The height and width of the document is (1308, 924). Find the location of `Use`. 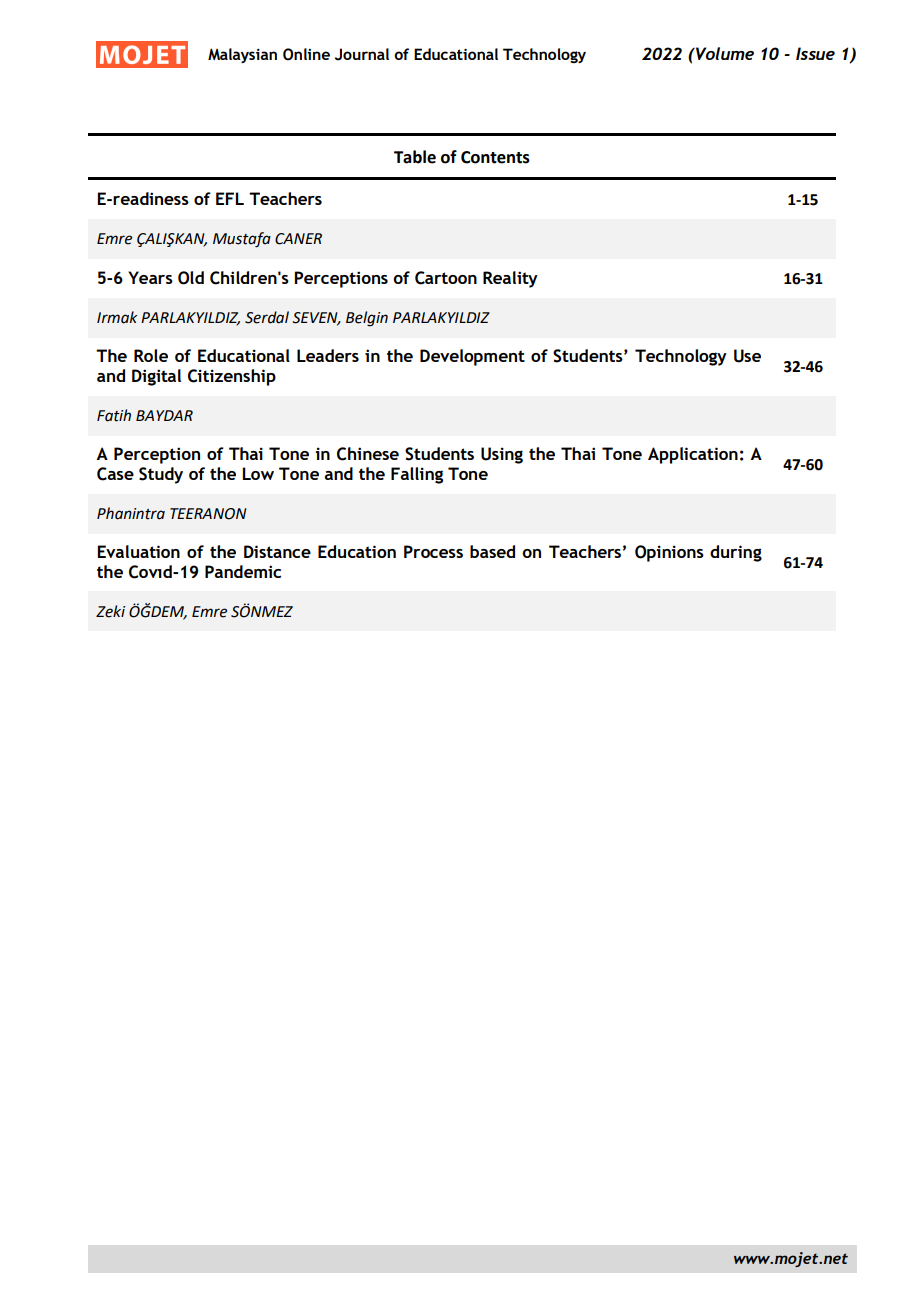

Use is located at coordinates (747, 356).
